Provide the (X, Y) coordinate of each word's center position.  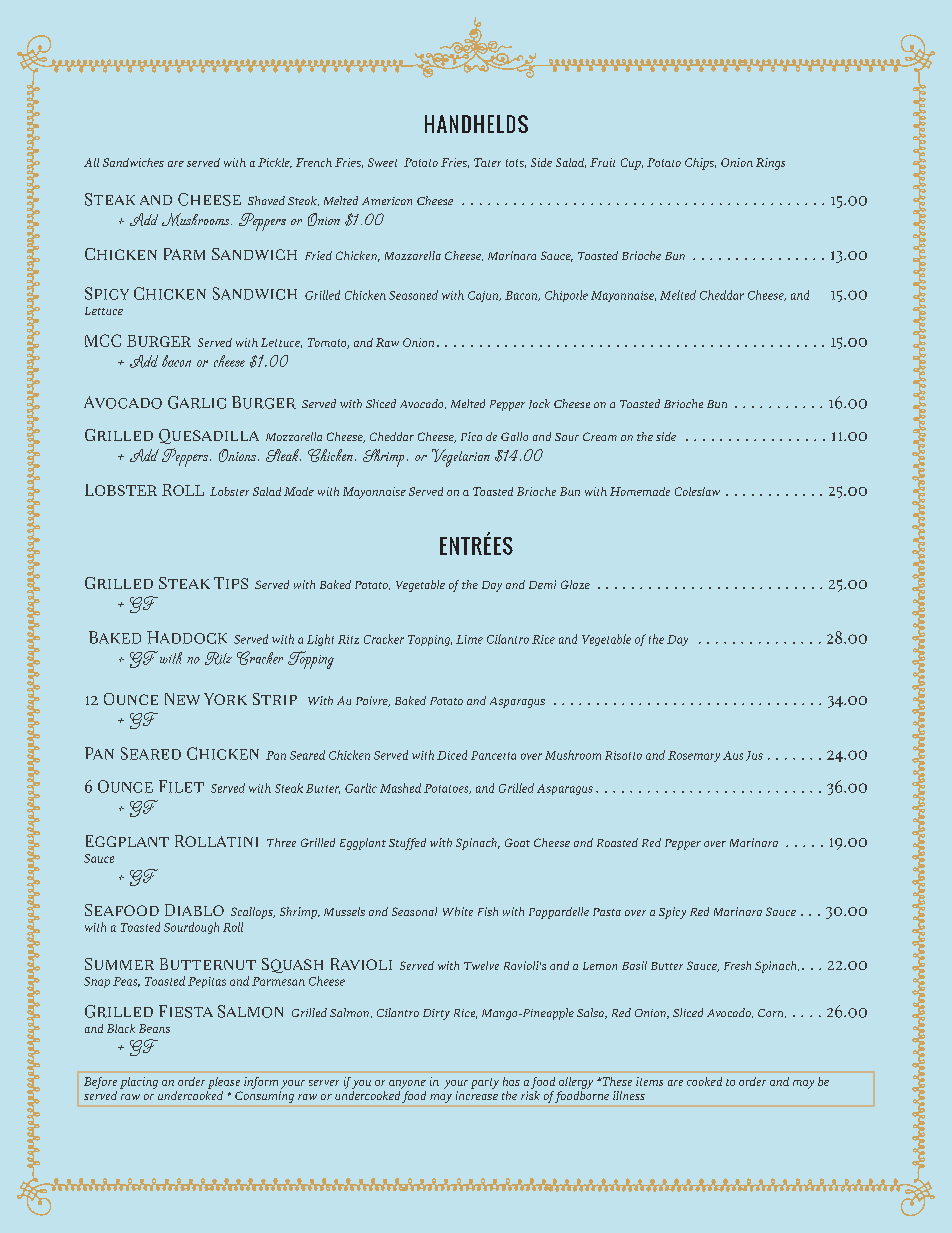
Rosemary (694, 756)
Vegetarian (461, 458)
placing (139, 1083)
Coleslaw (697, 491)
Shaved (266, 200)
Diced (452, 755)
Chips (700, 164)
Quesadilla (209, 436)
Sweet (382, 162)
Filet (181, 786)
